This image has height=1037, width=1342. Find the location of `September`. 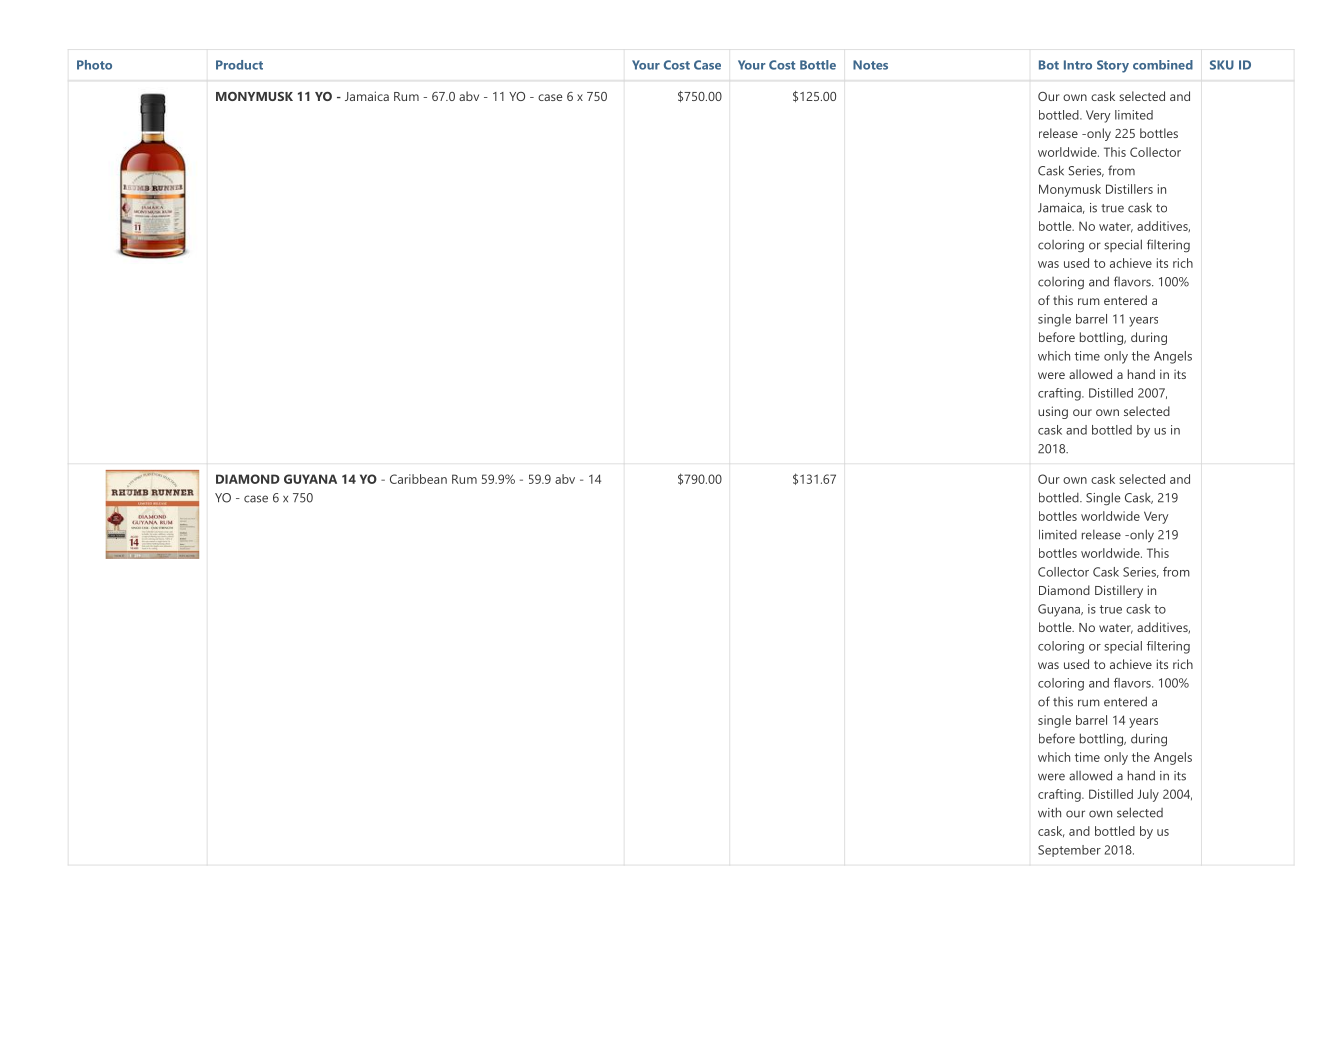

September is located at coordinates (1069, 851).
